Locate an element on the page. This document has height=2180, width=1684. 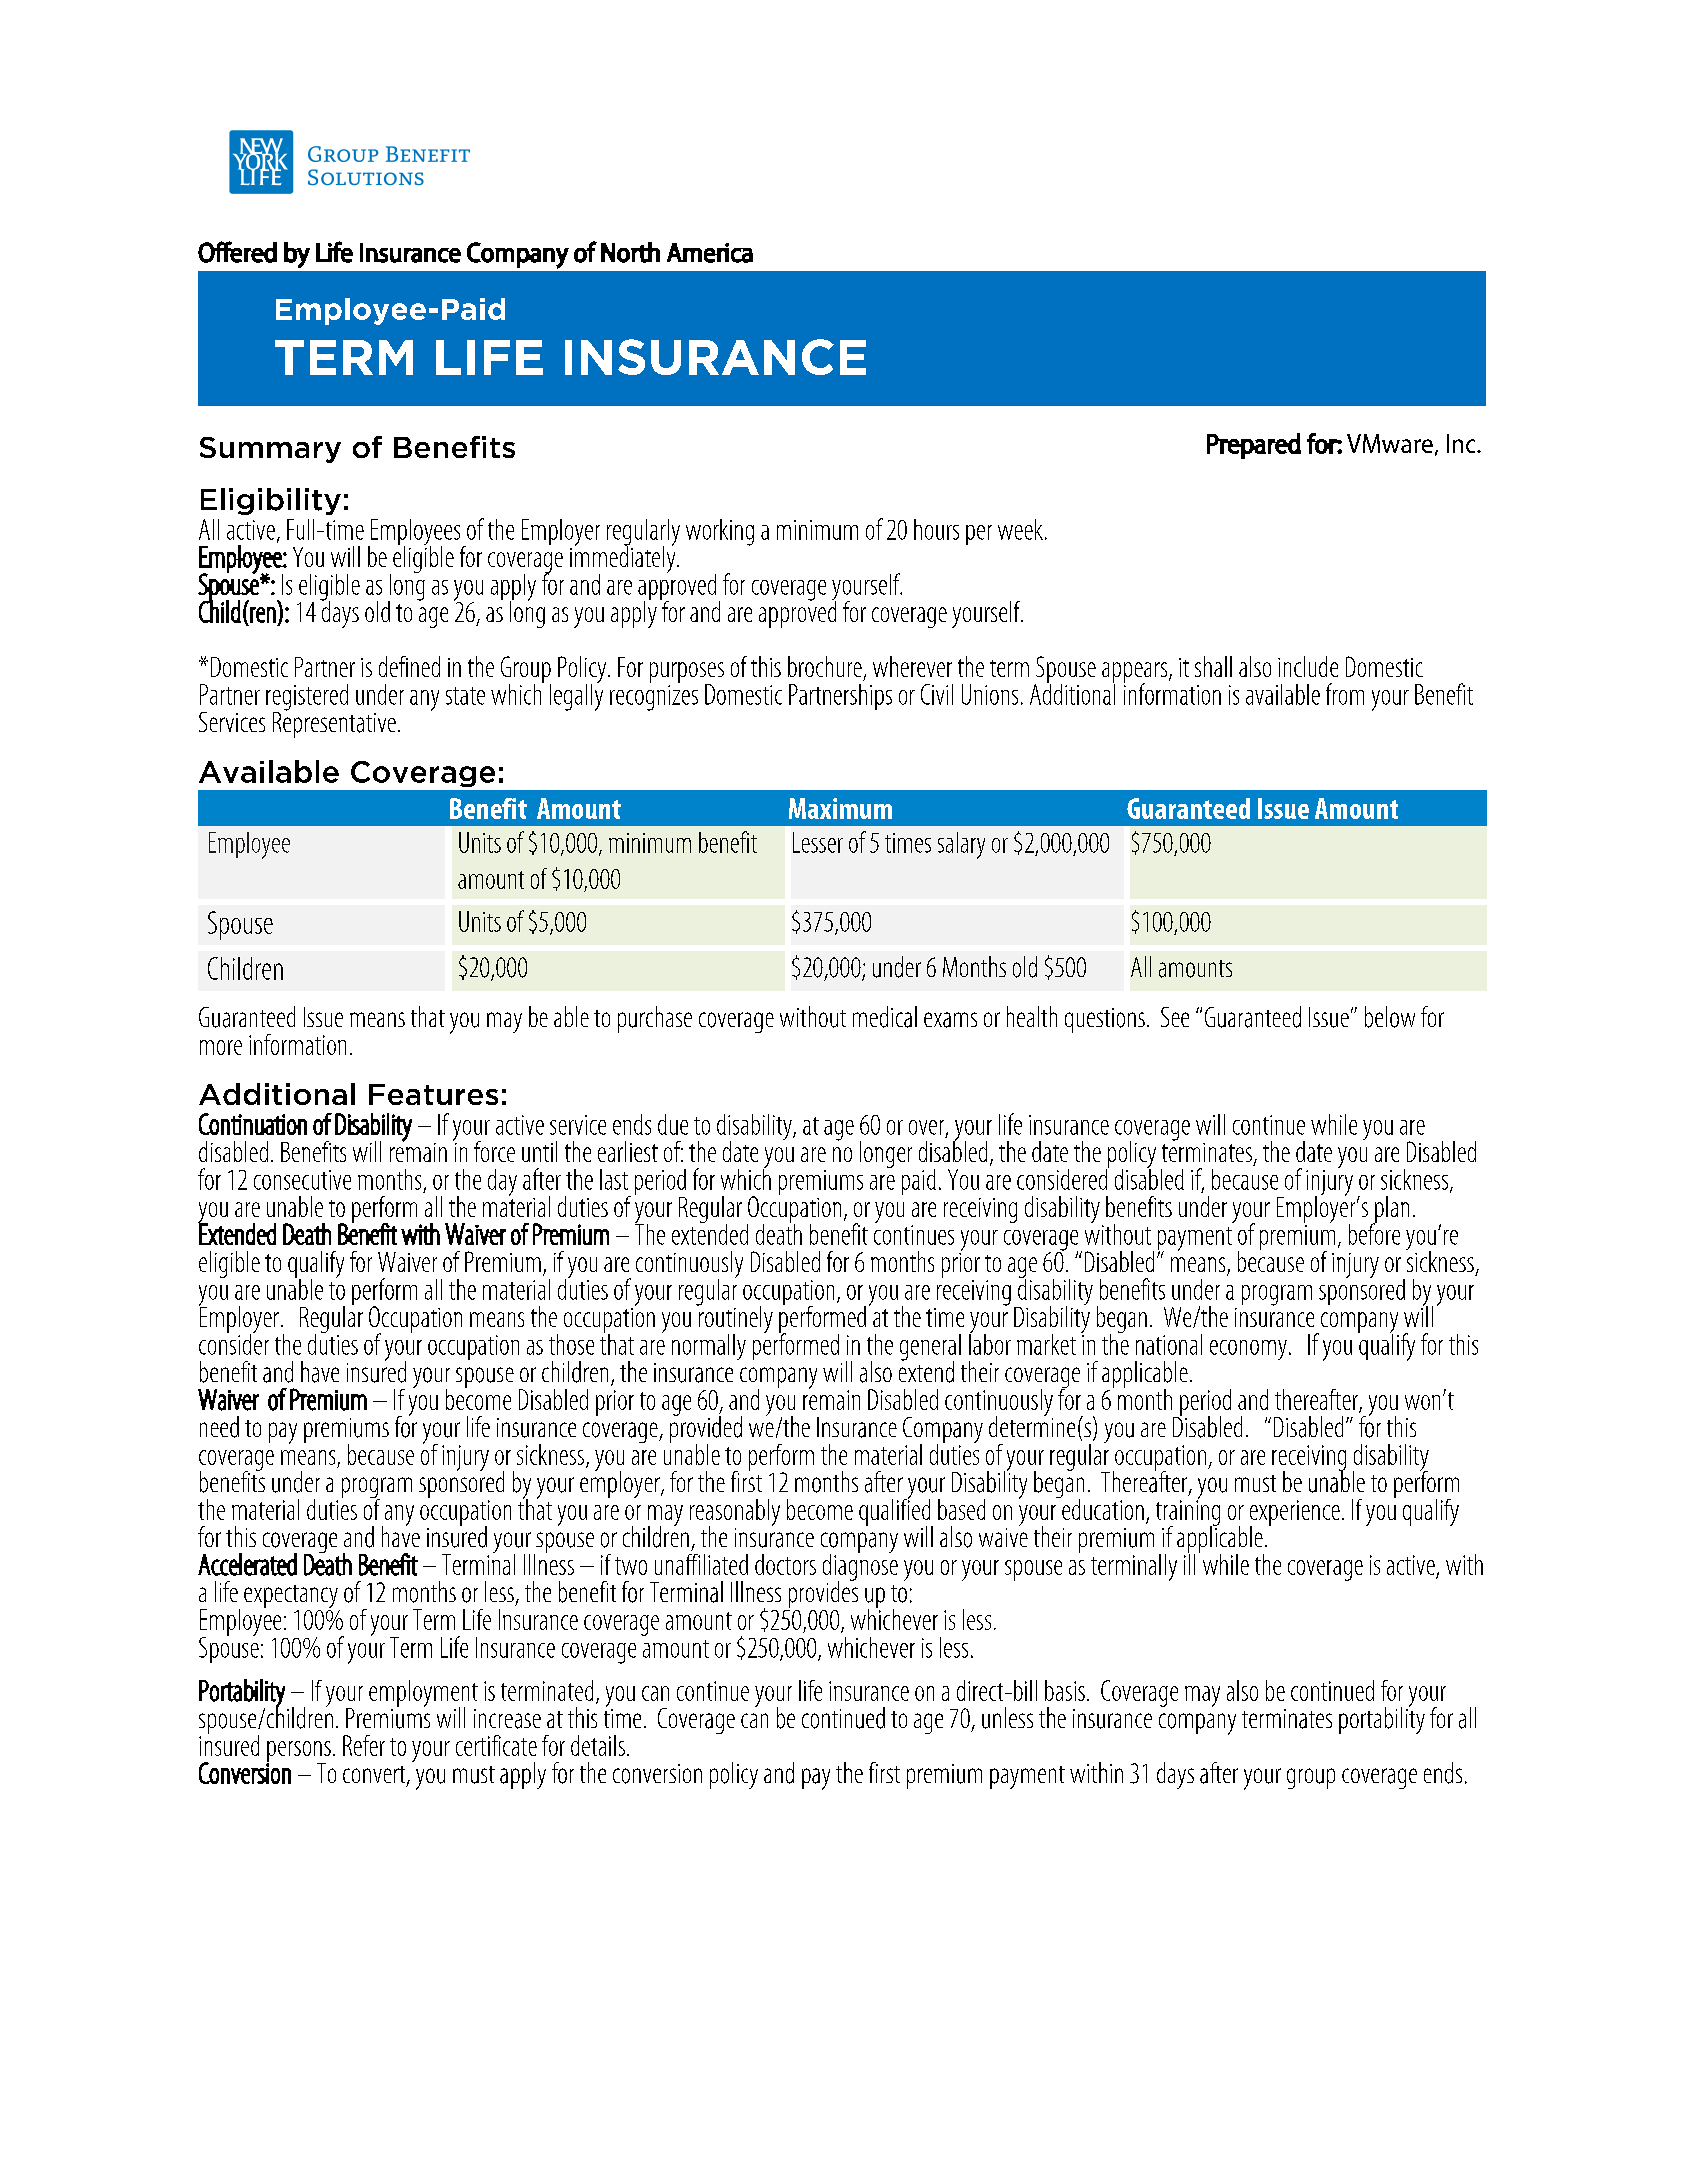
before is located at coordinates (1374, 1233).
